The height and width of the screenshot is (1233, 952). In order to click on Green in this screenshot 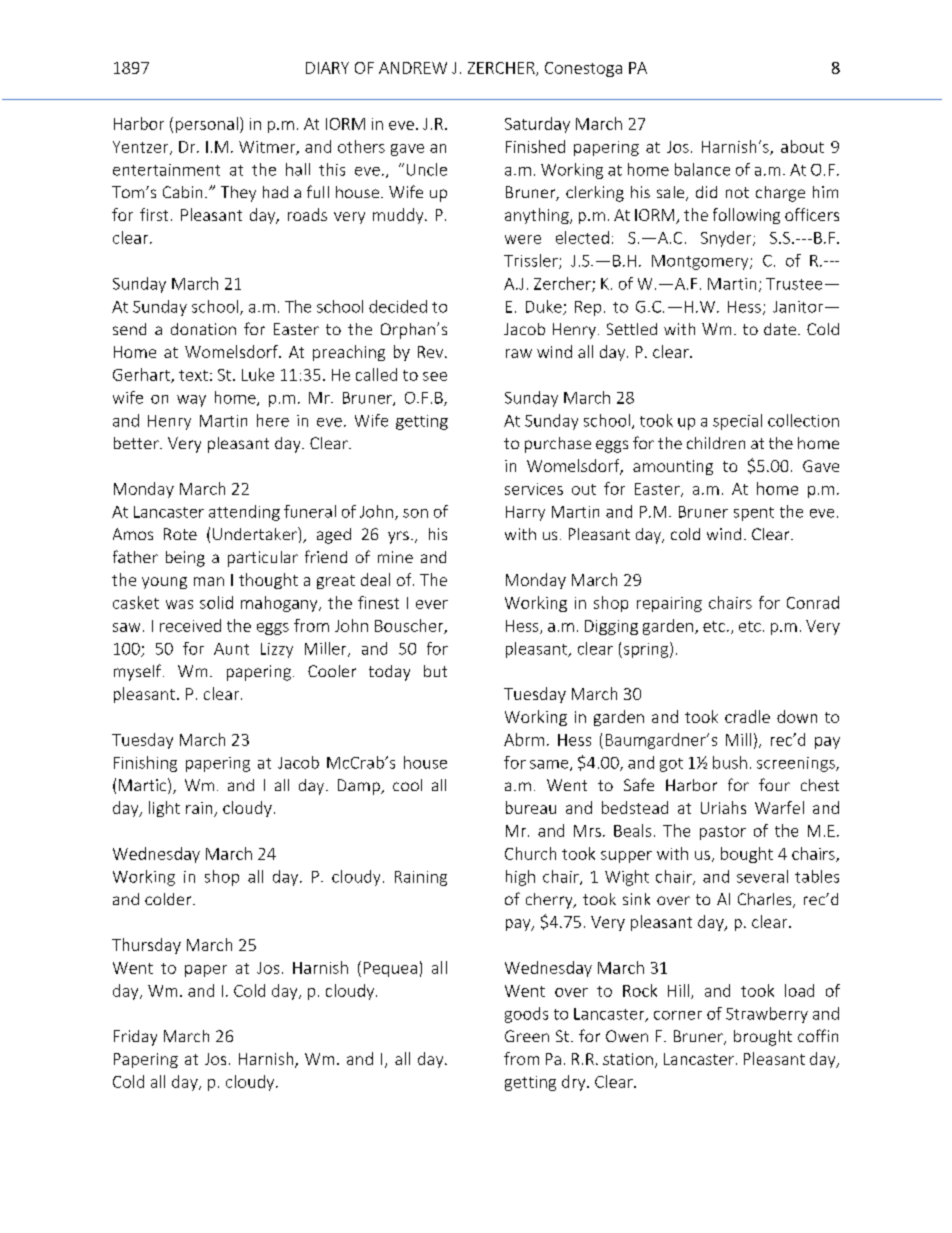, I will do `click(527, 1036)`.
